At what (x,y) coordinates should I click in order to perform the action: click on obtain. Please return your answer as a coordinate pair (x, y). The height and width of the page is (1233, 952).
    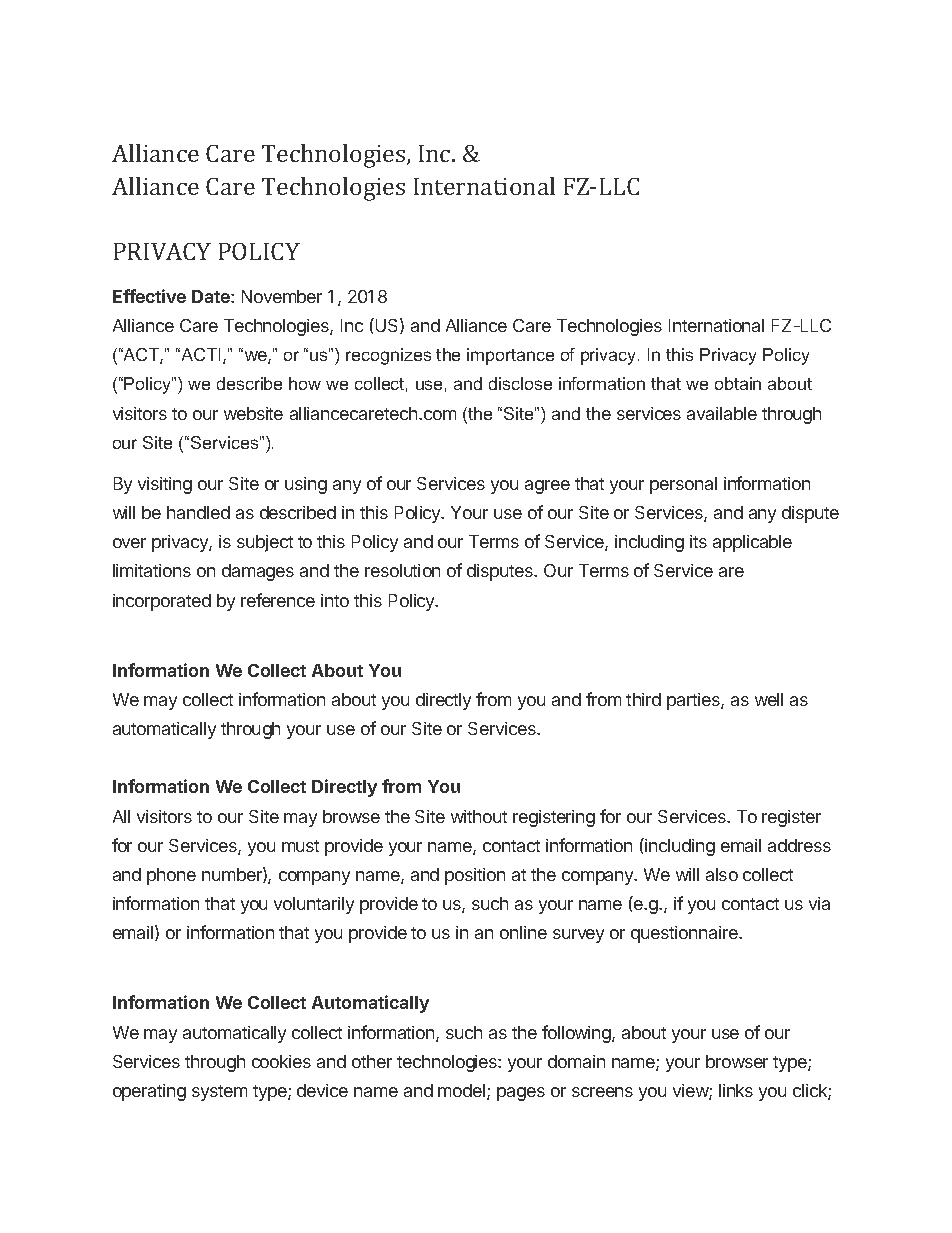
    Looking at the image, I should click on (738, 383).
